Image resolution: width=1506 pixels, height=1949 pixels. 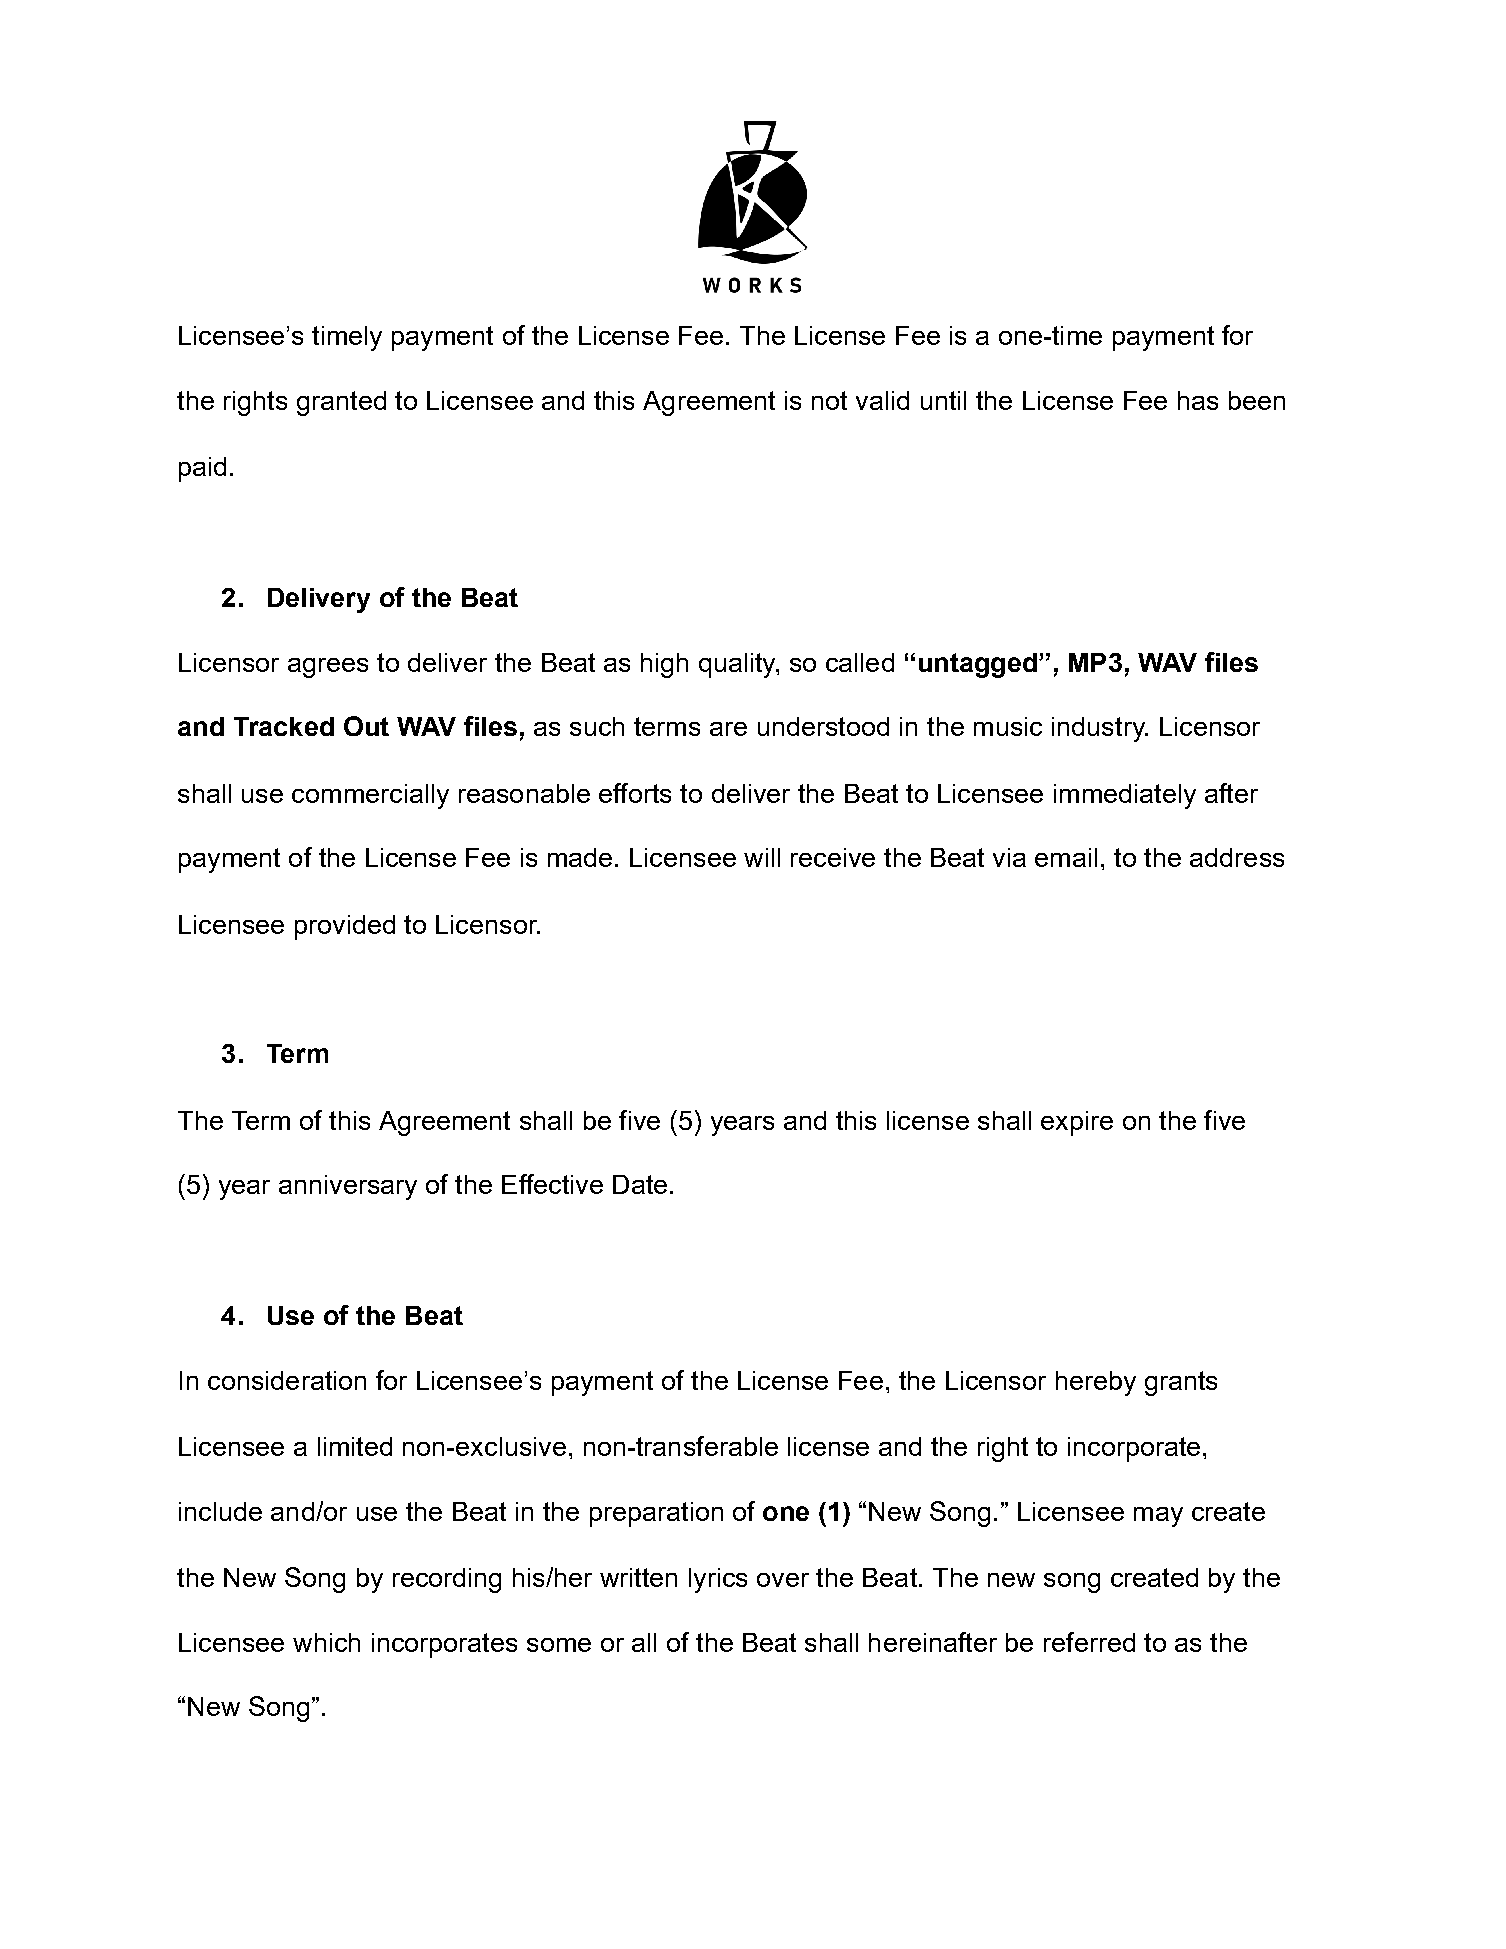 I want to click on not, so click(x=829, y=400).
